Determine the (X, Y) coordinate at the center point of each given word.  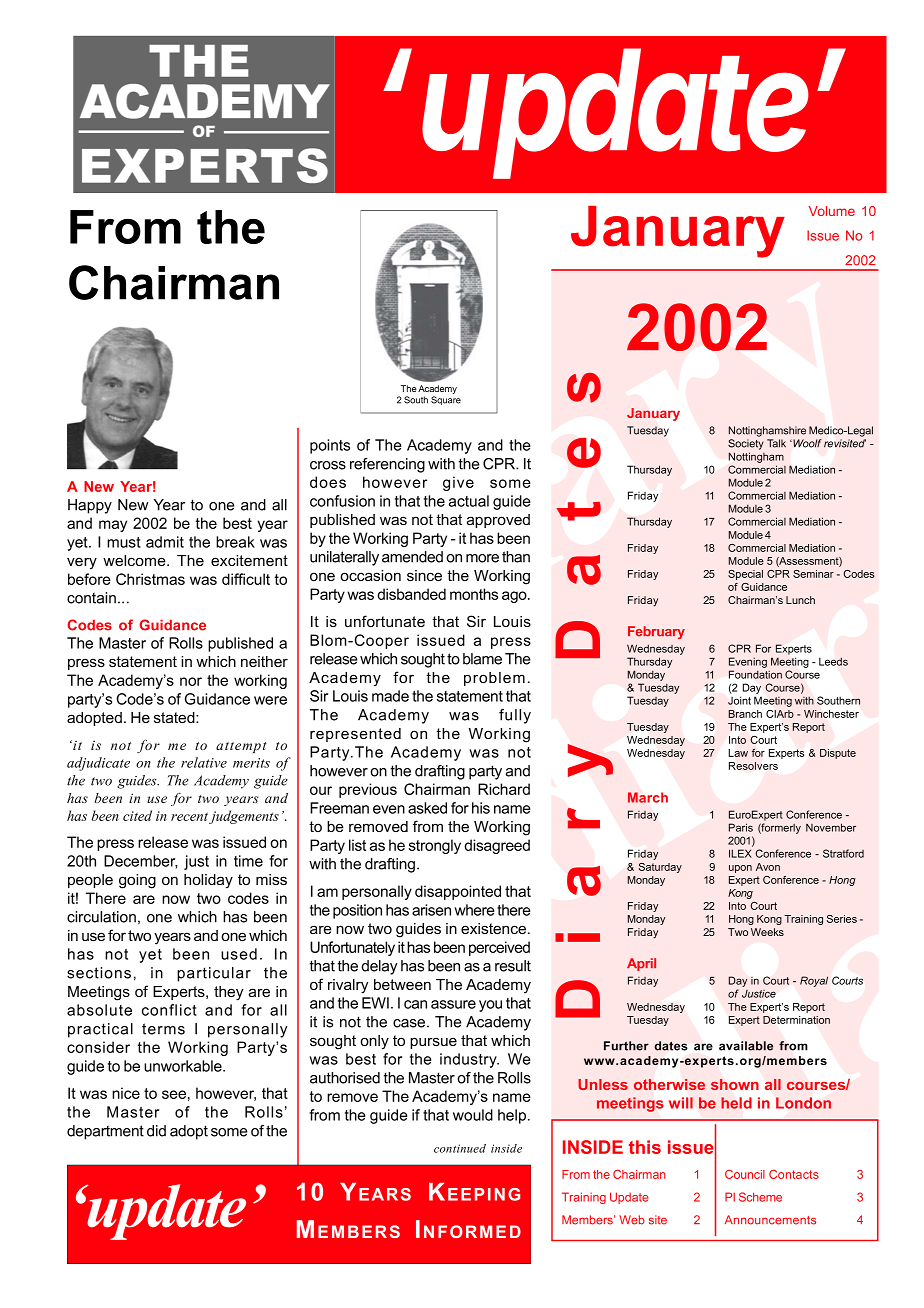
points (330, 446)
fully (515, 716)
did (156, 1131)
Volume (832, 211)
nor (191, 681)
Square (446, 400)
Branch (745, 714)
